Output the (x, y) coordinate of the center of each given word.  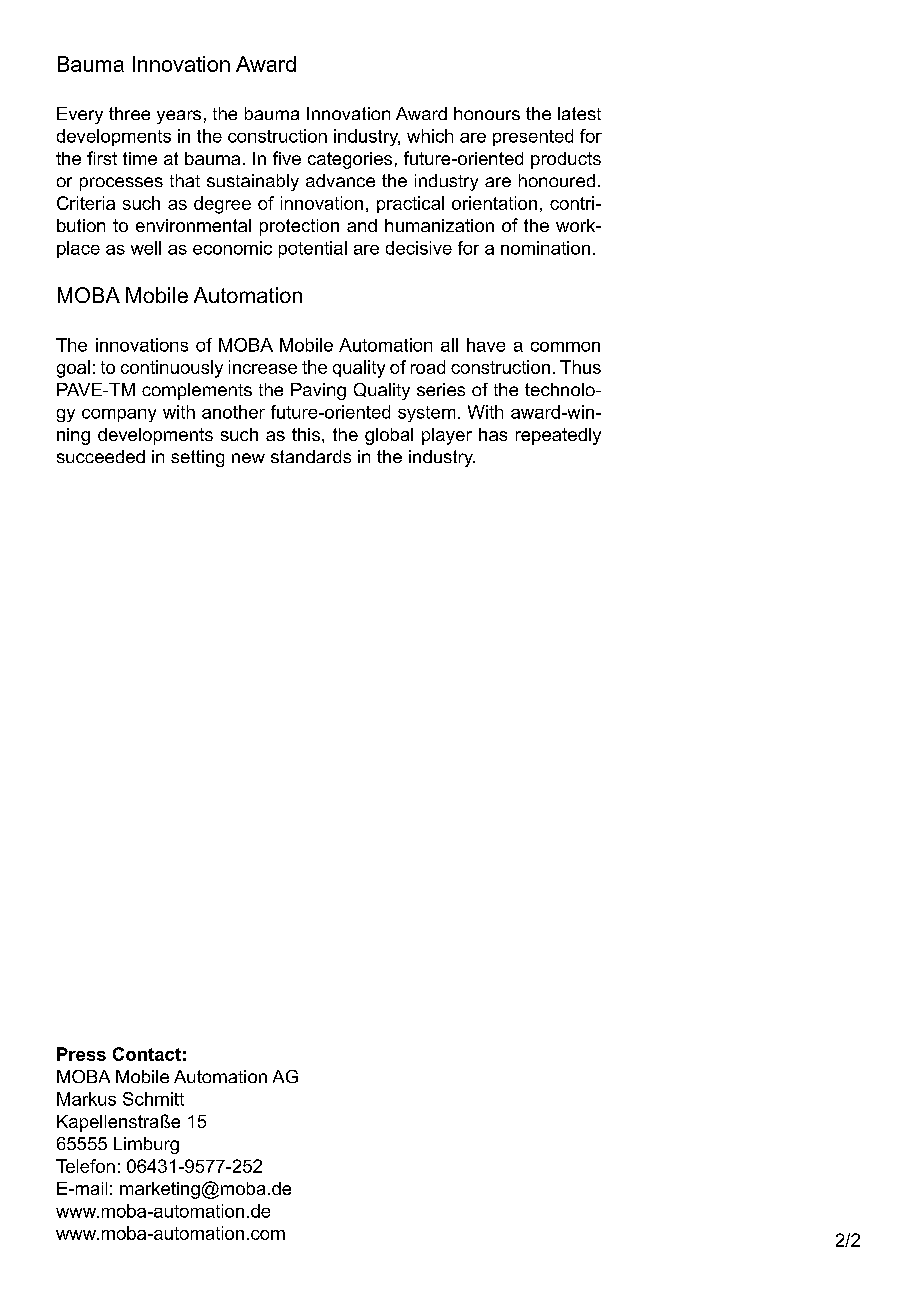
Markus (86, 1099)
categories (350, 160)
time (140, 158)
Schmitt (153, 1099)
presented (533, 137)
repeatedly (558, 436)
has (493, 434)
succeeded (101, 456)
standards (311, 456)
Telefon (85, 1166)
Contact (147, 1054)
